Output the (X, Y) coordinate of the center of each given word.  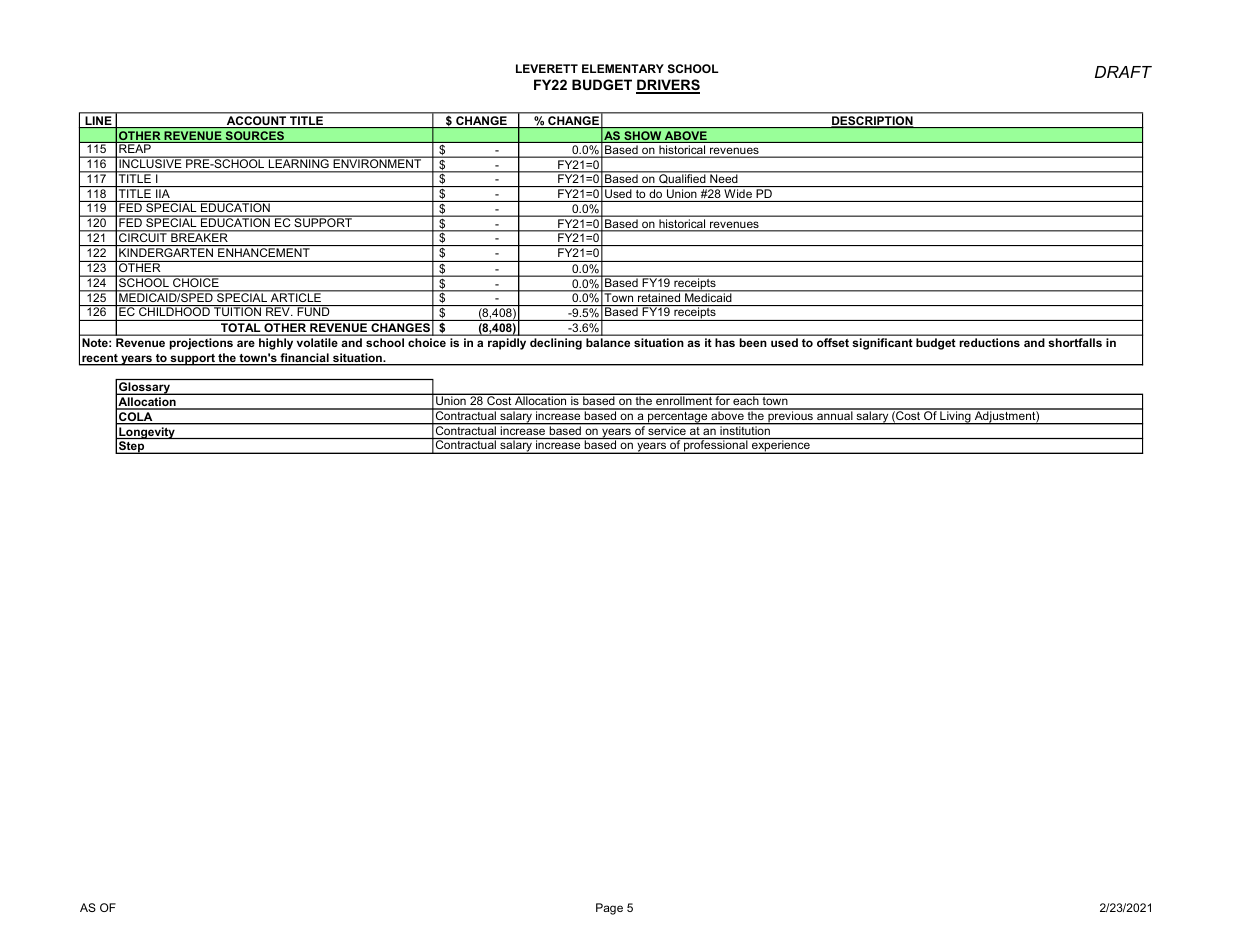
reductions (990, 342)
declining (556, 344)
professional (716, 447)
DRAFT (1123, 72)
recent (100, 359)
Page (609, 909)
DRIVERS (668, 86)
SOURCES (255, 137)
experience (781, 447)
